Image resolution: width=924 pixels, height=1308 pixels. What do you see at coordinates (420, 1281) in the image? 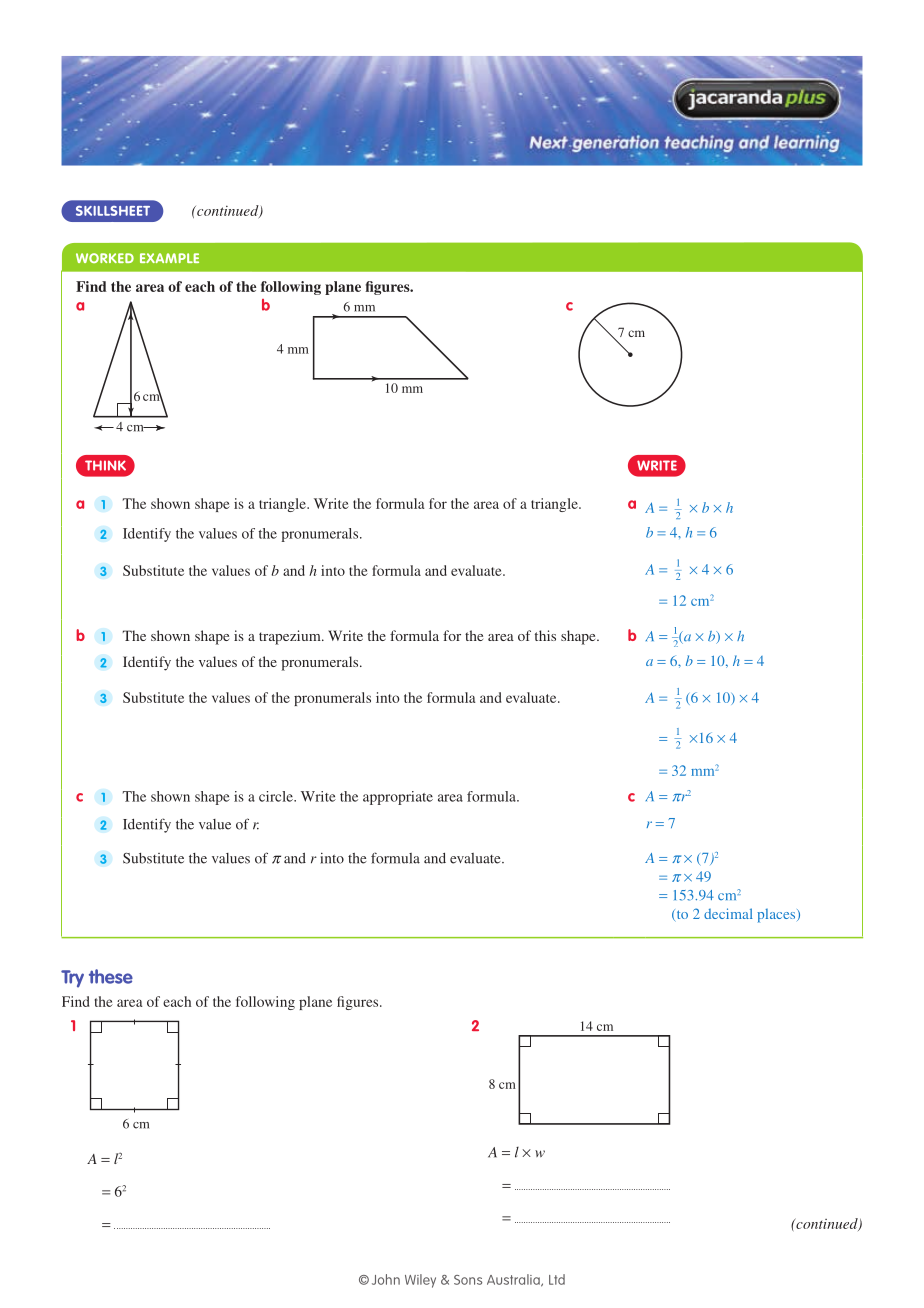
I see `Wiley` at bounding box center [420, 1281].
